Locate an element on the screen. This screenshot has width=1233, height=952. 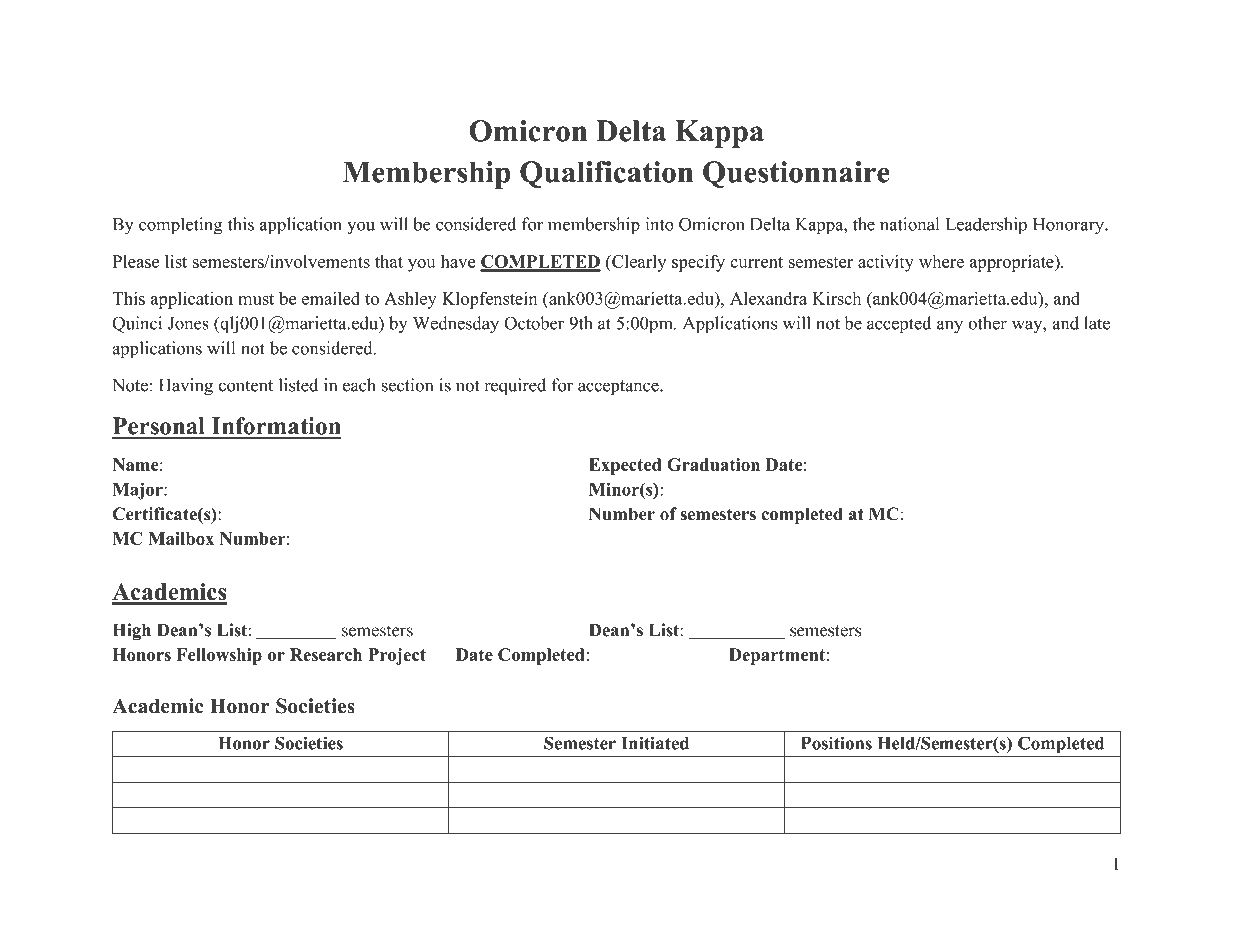
October is located at coordinates (534, 323).
